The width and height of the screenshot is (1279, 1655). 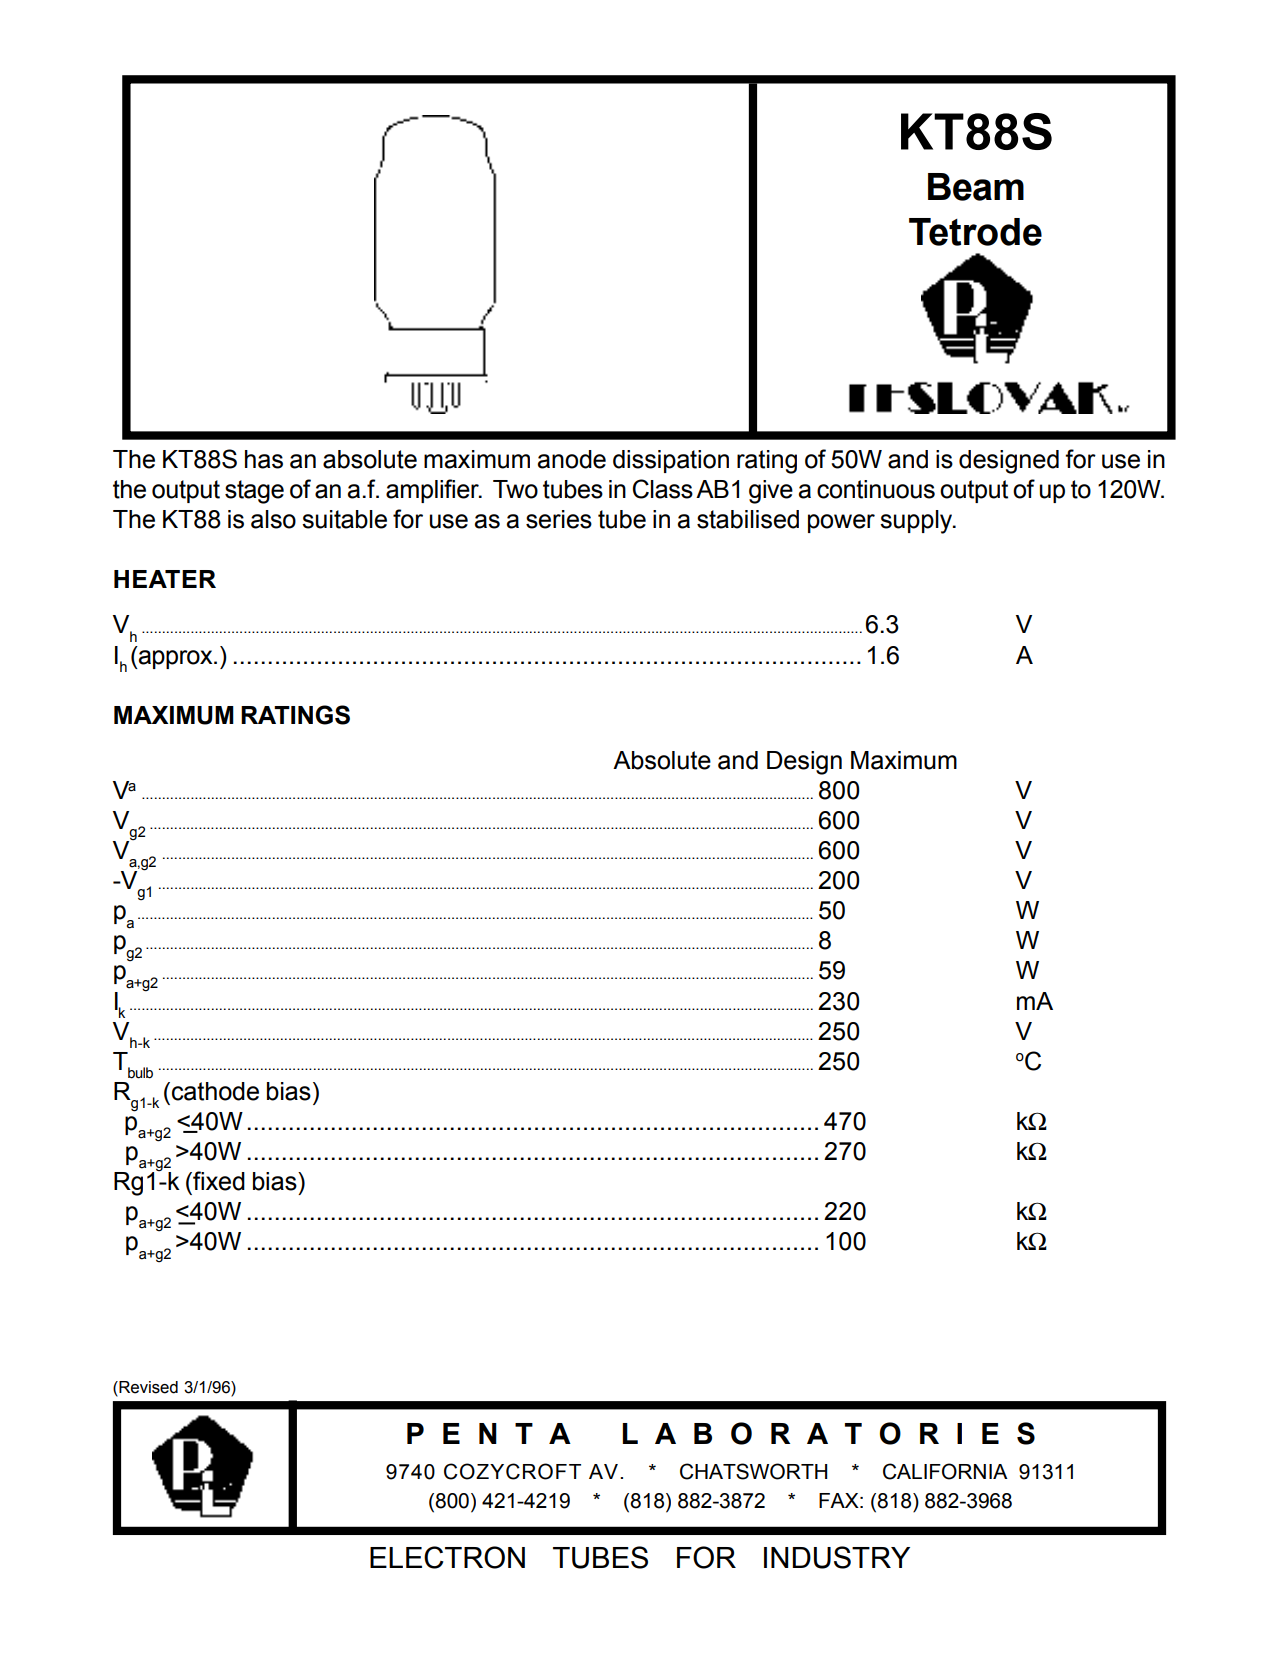 What do you see at coordinates (837, 1557) in the screenshot?
I see `INDUSTRY` at bounding box center [837, 1557].
